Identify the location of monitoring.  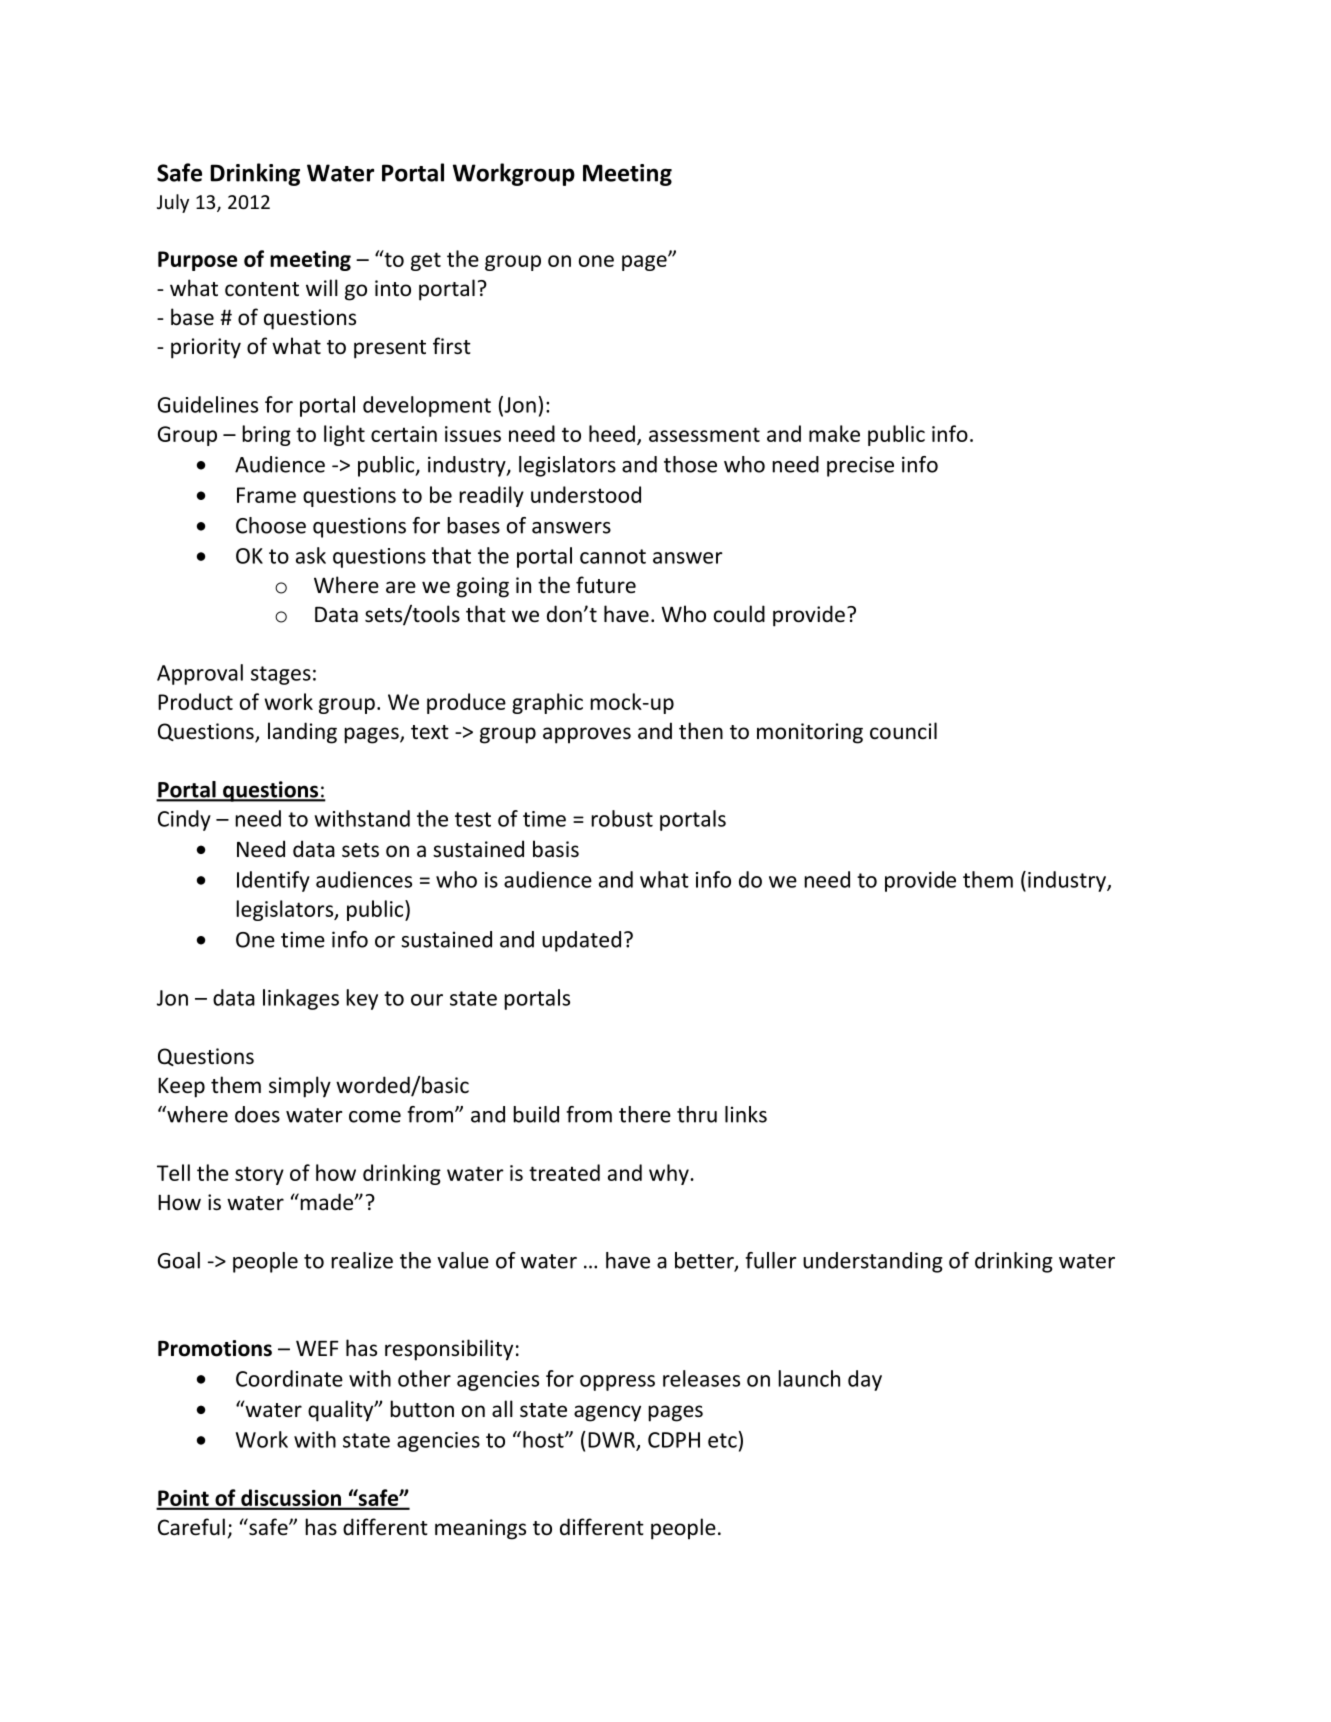
(810, 733).
